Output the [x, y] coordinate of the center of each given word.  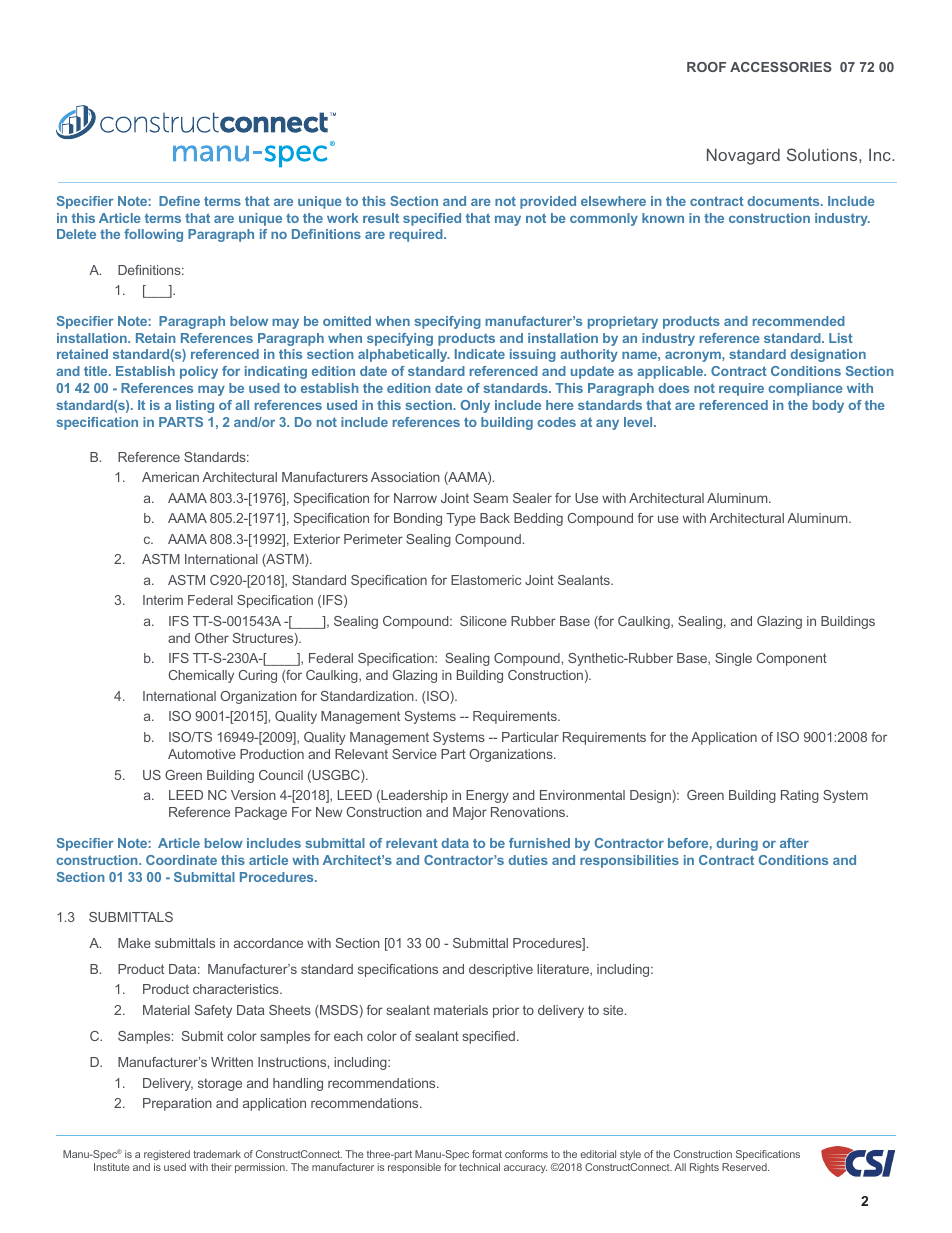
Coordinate [181, 860]
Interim [163, 600]
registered [167, 1155]
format [487, 1154]
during [737, 844]
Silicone [483, 621]
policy [199, 372]
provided [548, 202]
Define [179, 201]
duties [528, 860]
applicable [671, 372]
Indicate [480, 354]
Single [733, 659]
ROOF [706, 67]
